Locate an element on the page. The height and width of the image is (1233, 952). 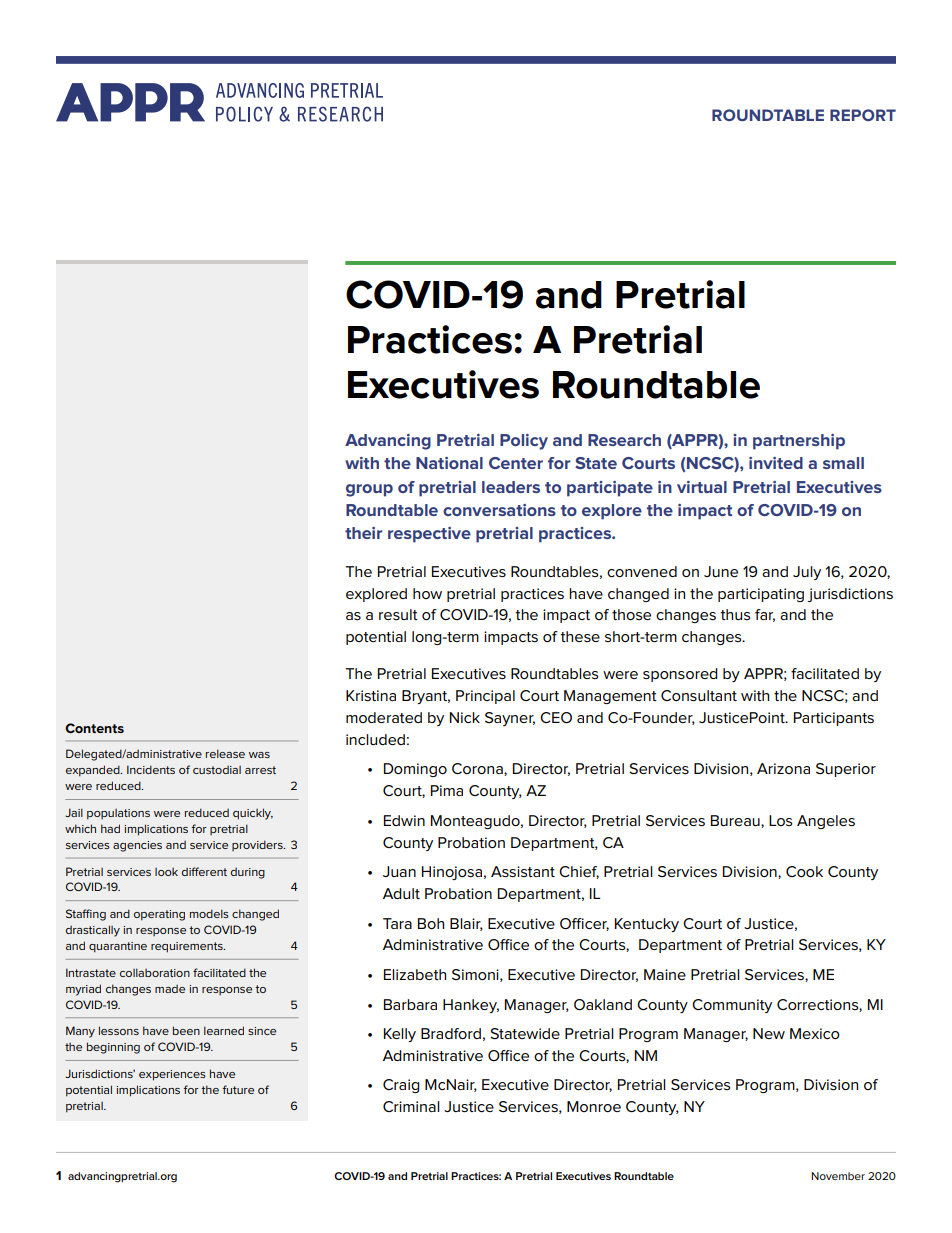
Blair is located at coordinates (466, 924).
